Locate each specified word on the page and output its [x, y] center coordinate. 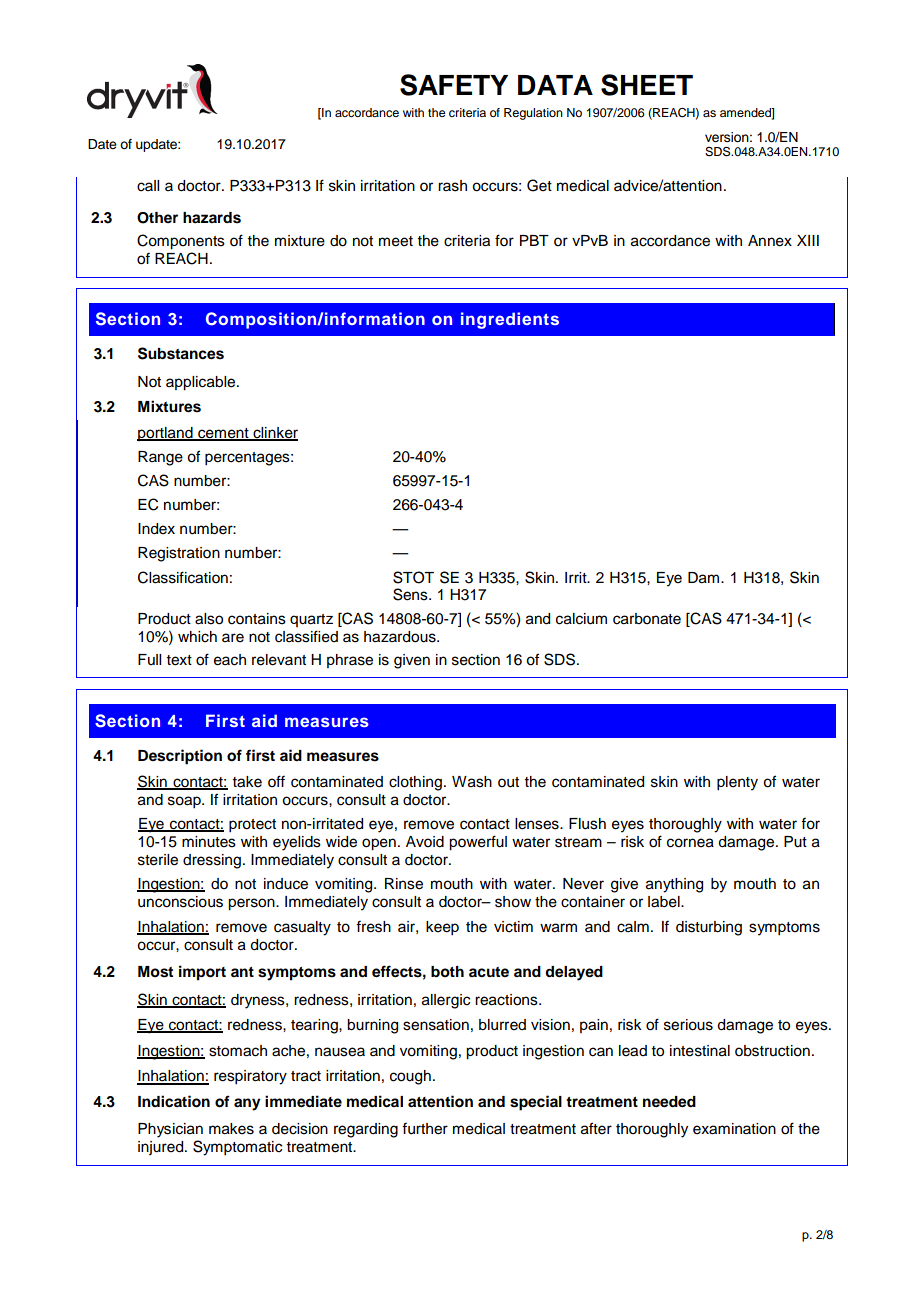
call [148, 186]
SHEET [647, 85]
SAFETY [454, 85]
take [247, 782]
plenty [737, 783]
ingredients [510, 320]
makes [231, 1129]
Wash [472, 782]
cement [223, 434]
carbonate [647, 619]
